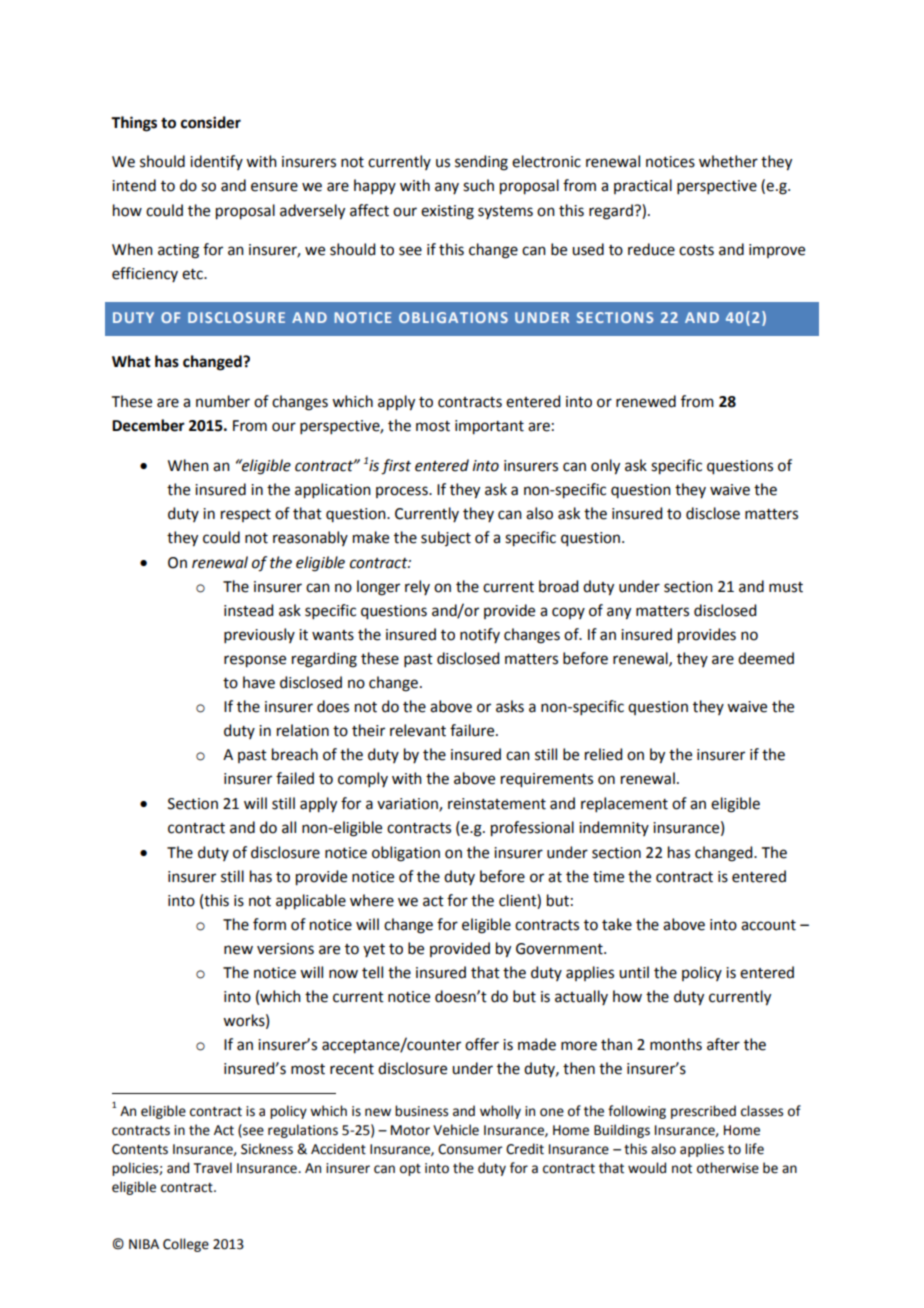 The width and height of the image is (924, 1308). I want to click on opt, so click(410, 1170).
